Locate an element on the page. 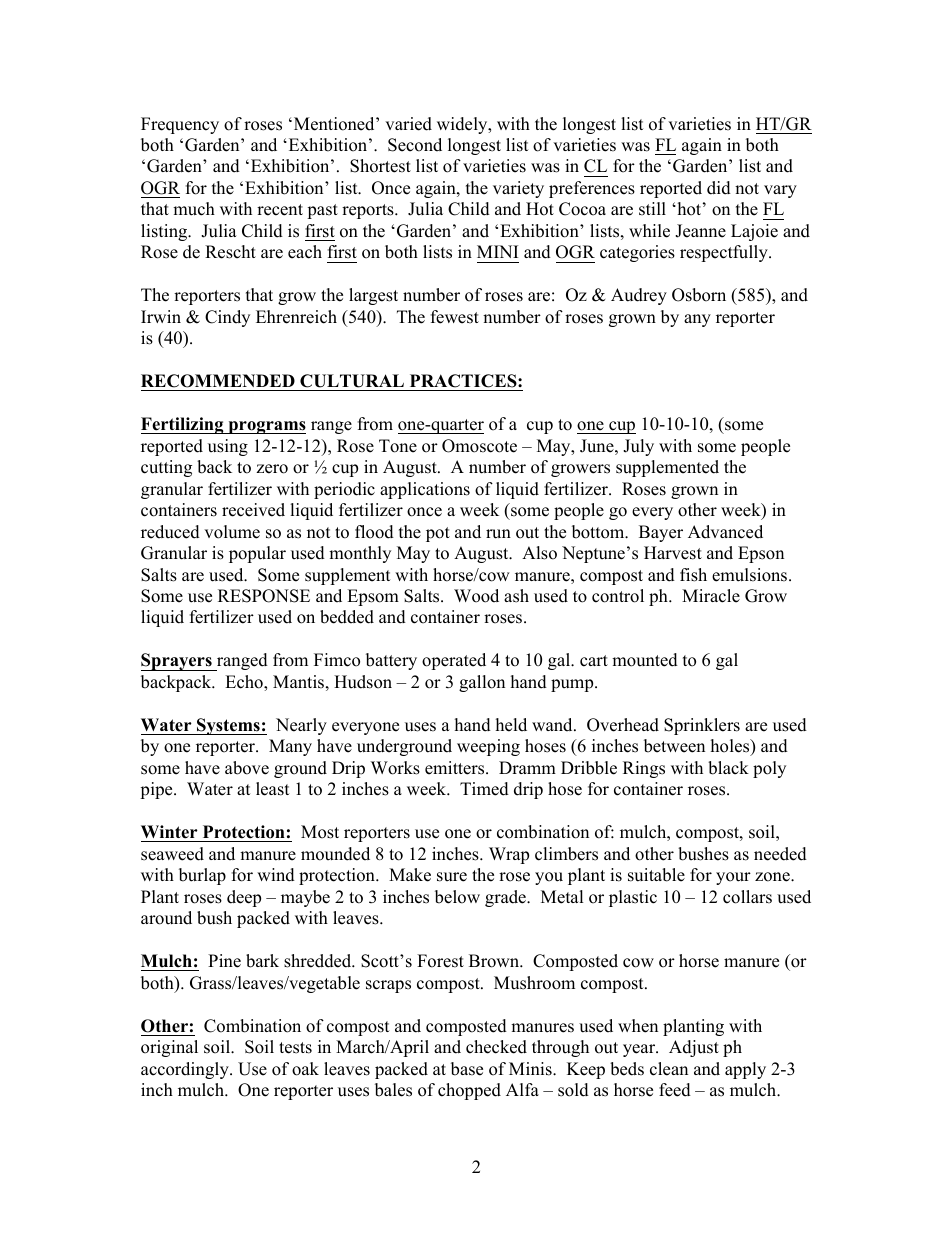  July is located at coordinates (638, 447).
